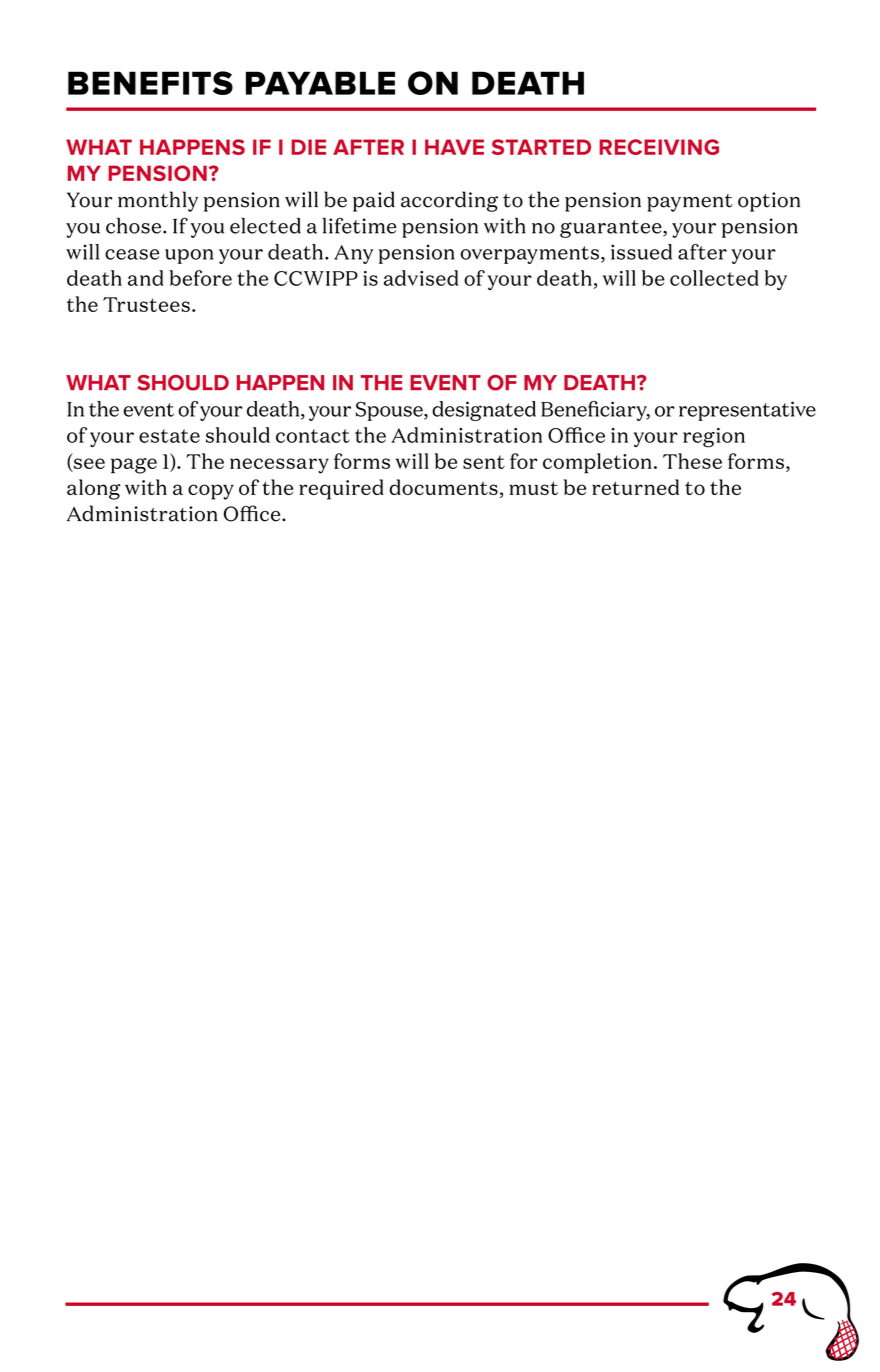  I want to click on and, so click(146, 278).
